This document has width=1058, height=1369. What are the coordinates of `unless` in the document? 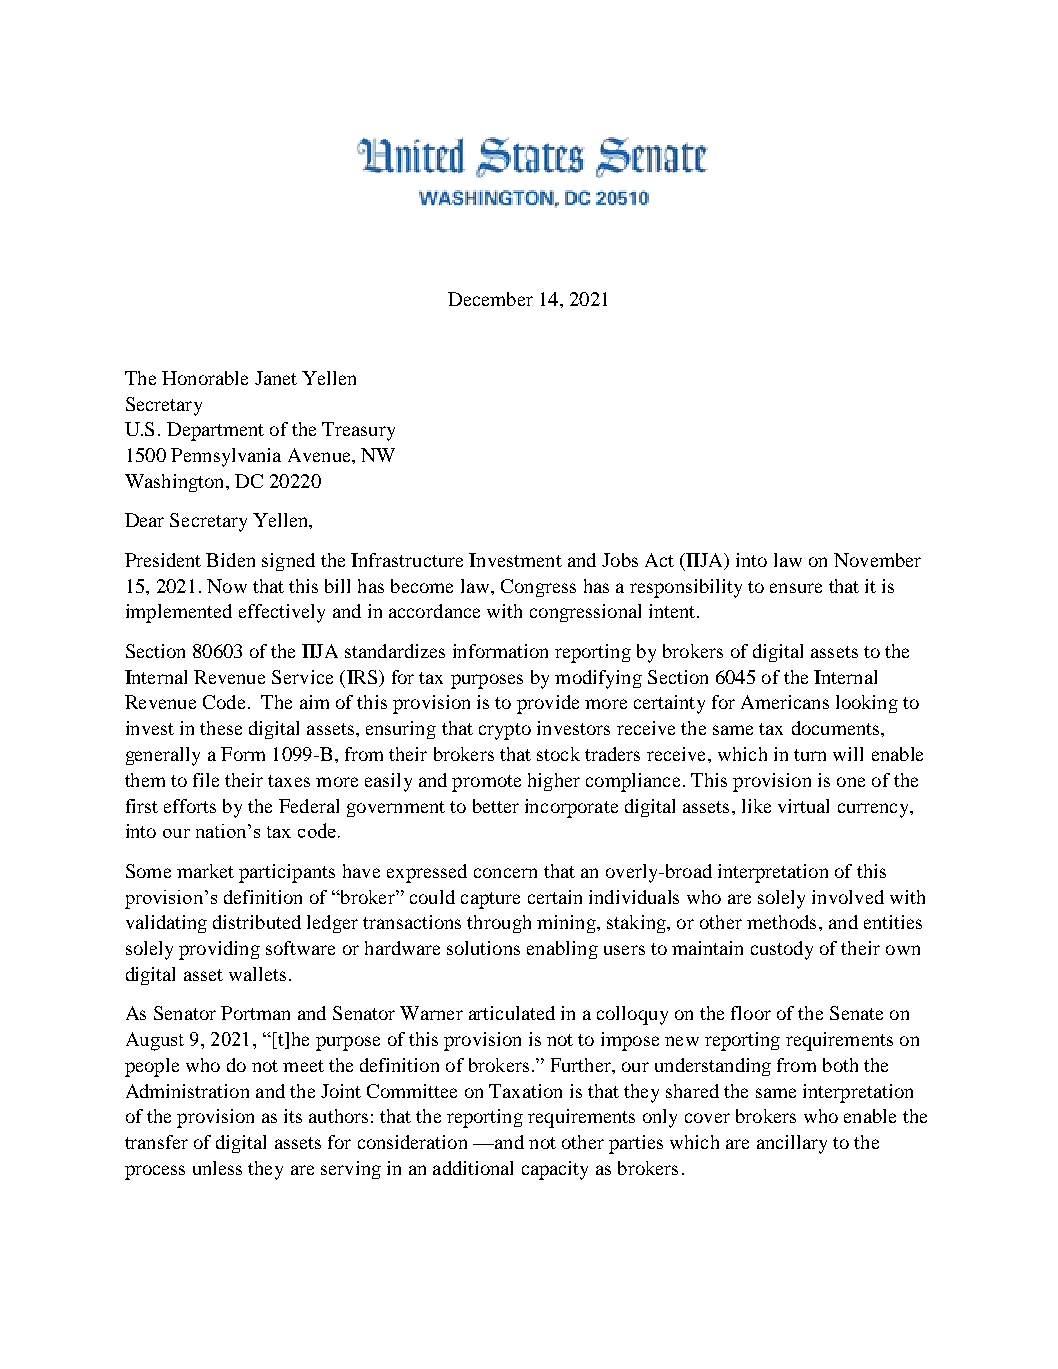 It's located at (217, 1168).
